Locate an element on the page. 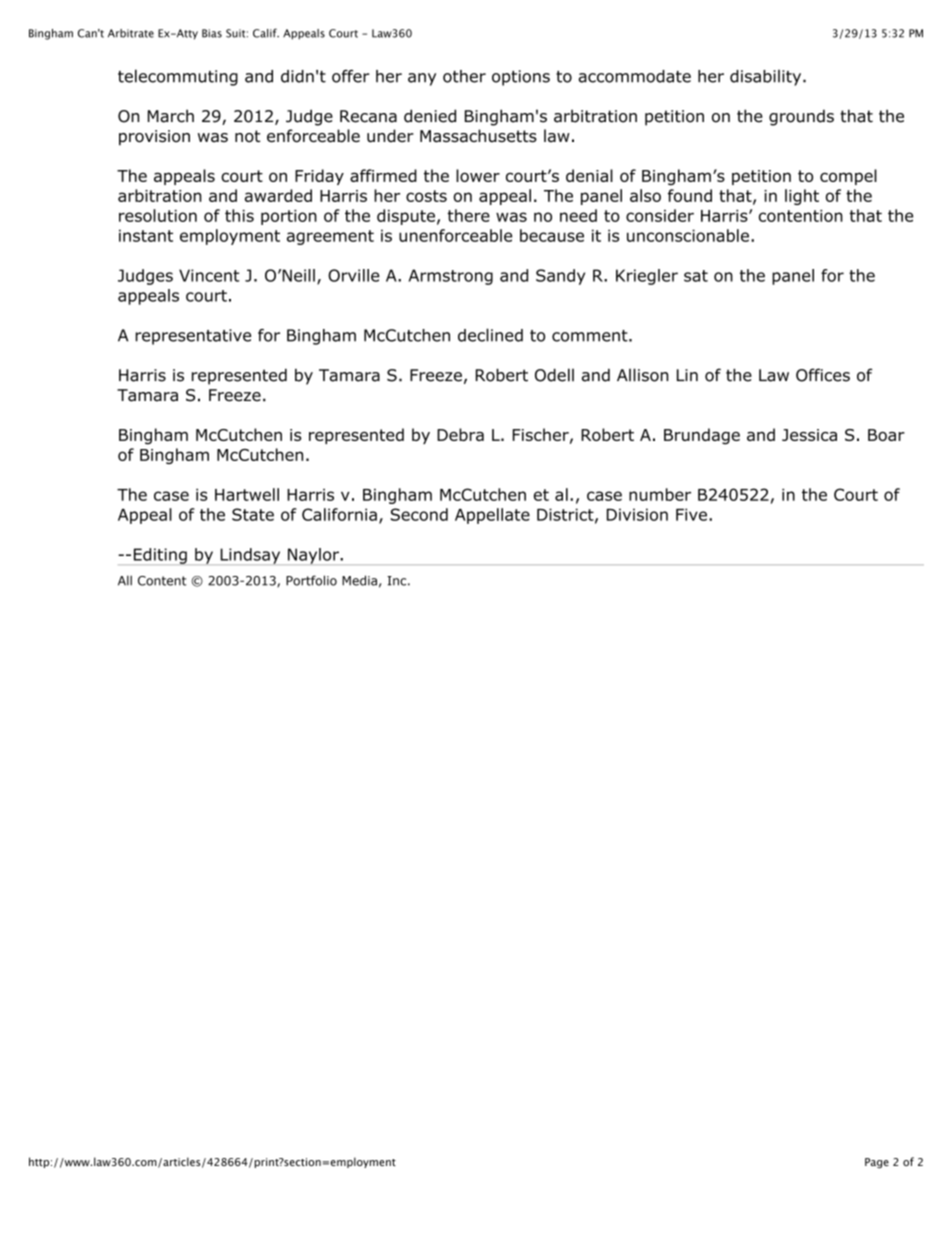  Vincent is located at coordinates (209, 275).
